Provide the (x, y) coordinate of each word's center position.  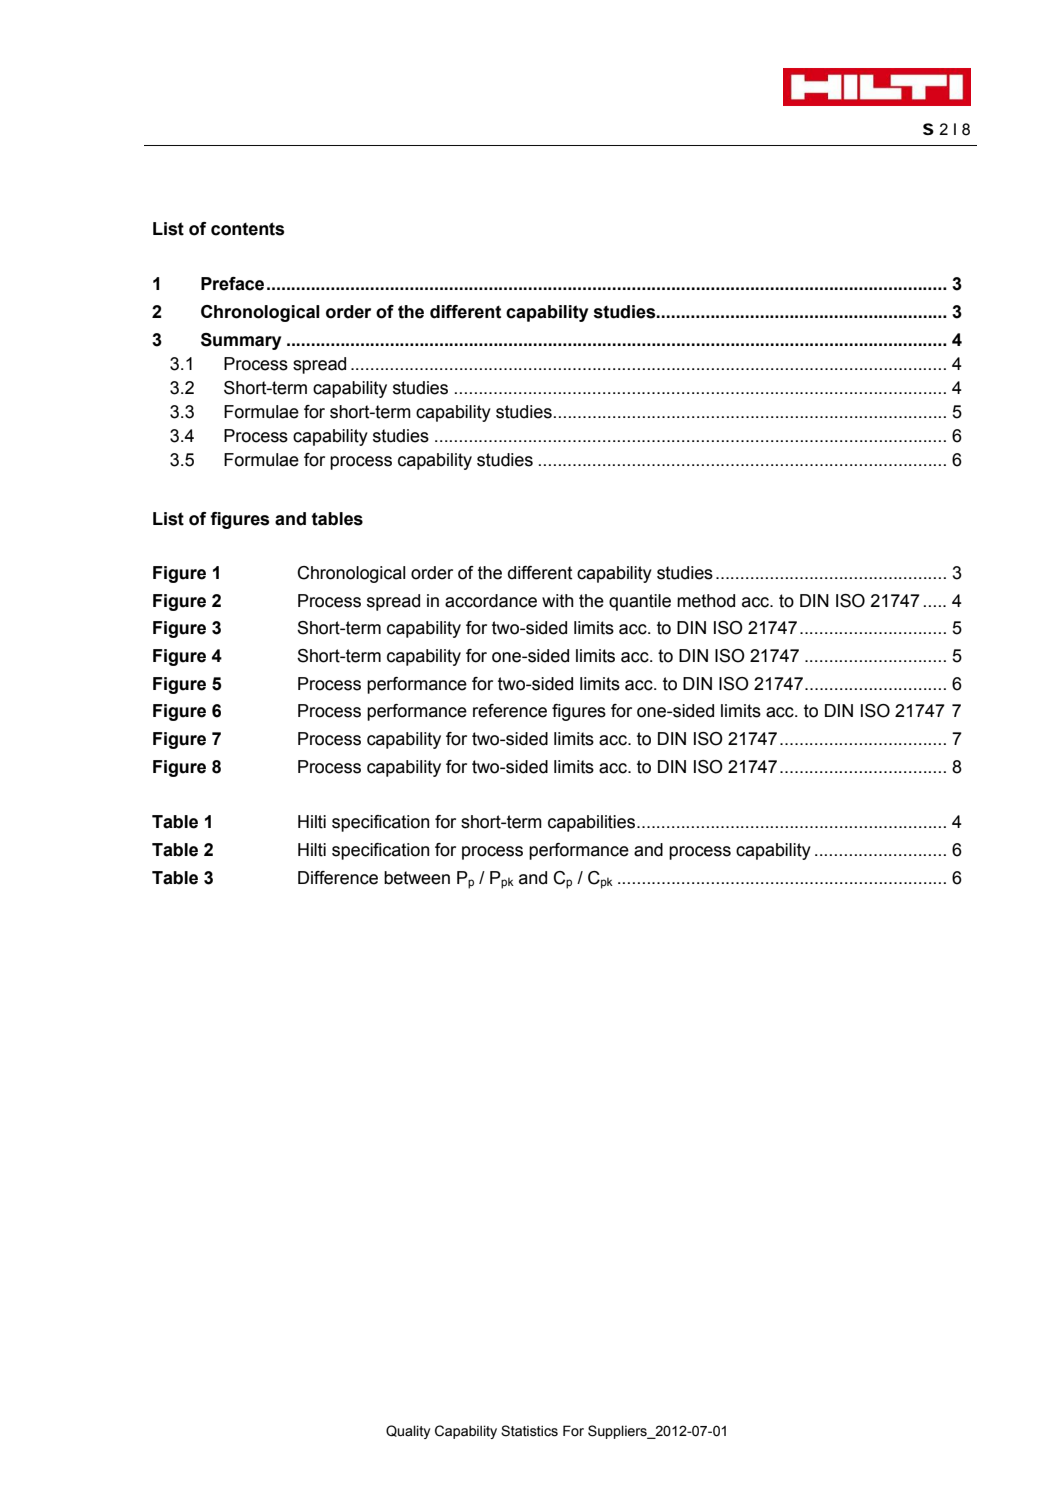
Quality (408, 1432)
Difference (338, 878)
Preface (232, 284)
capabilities (593, 823)
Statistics (529, 1431)
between (417, 878)
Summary (241, 341)
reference (510, 711)
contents (247, 229)
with (558, 601)
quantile (640, 602)
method (706, 601)
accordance (491, 601)
